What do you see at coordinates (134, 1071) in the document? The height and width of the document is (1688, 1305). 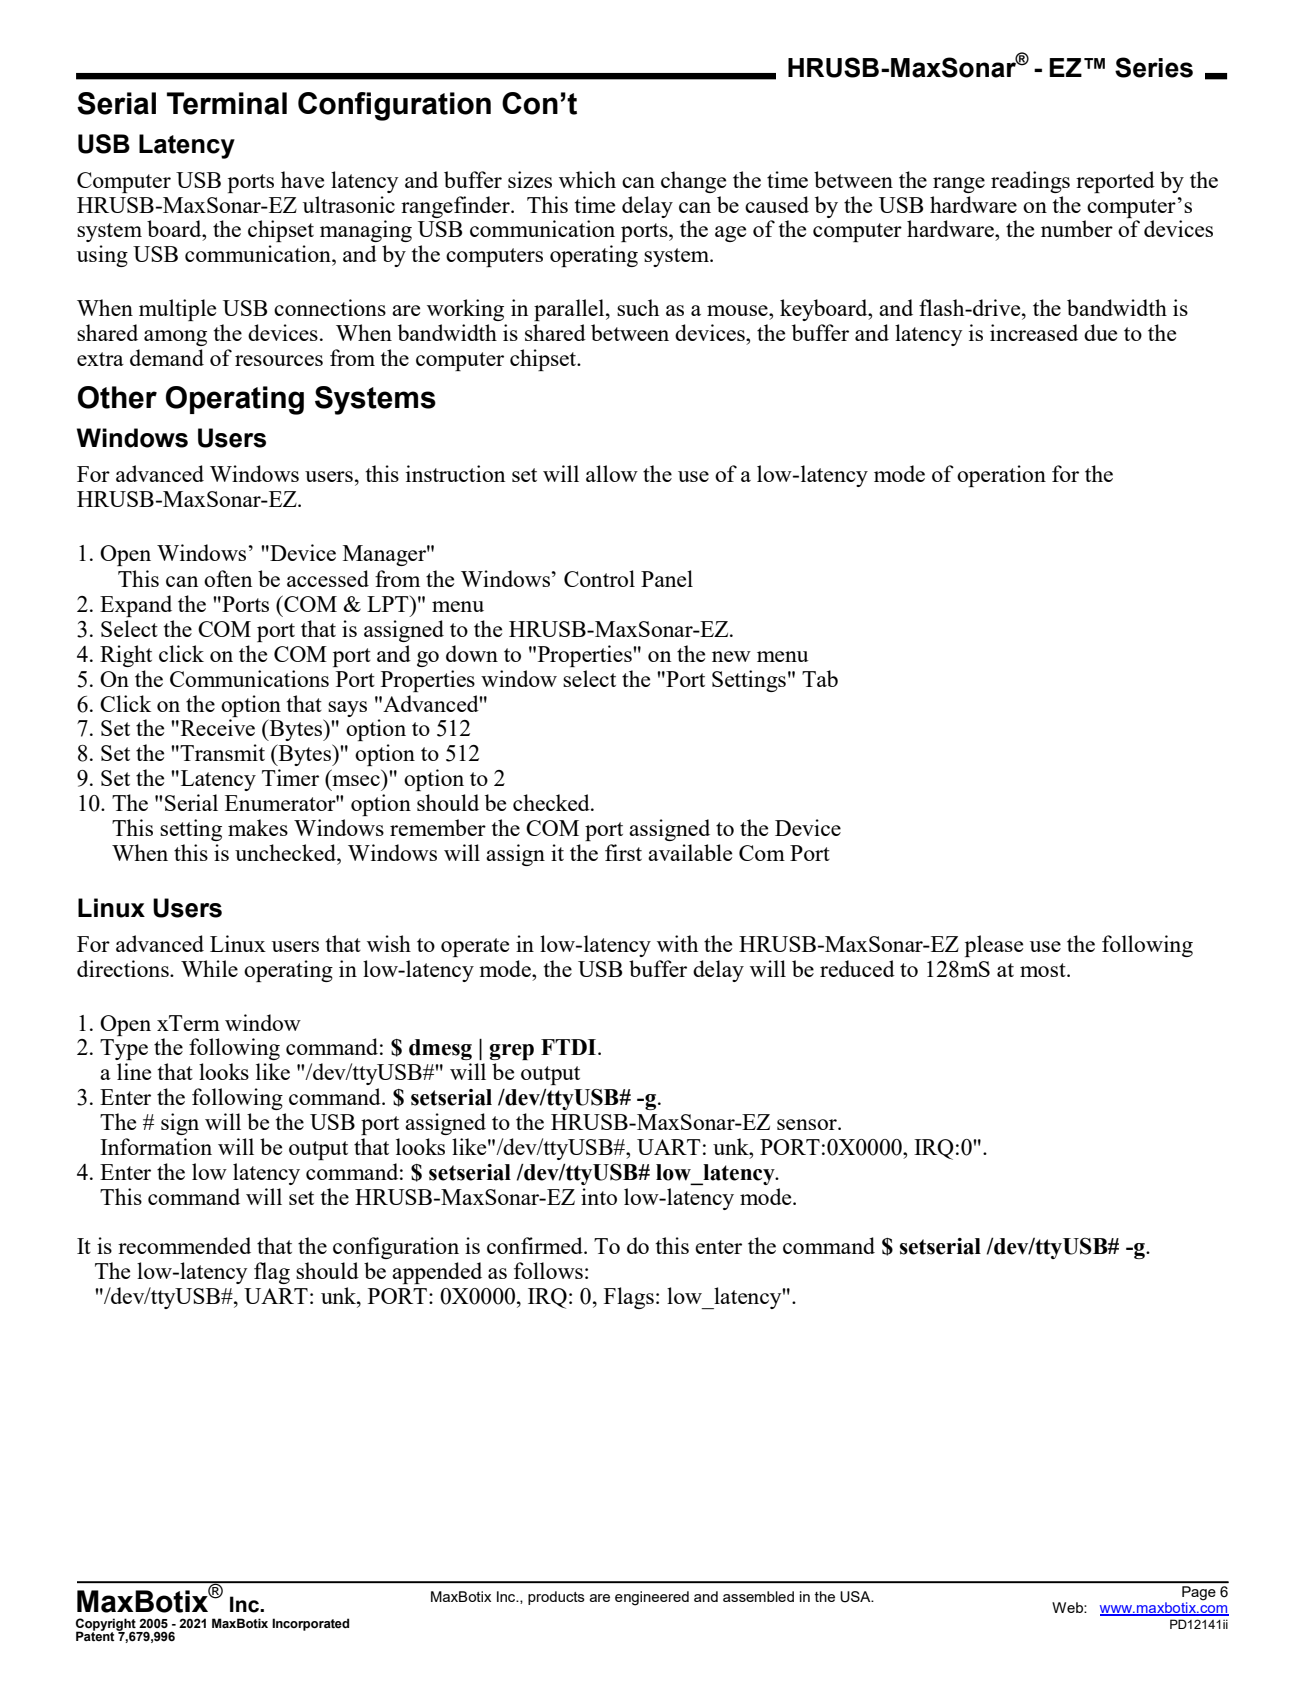 I see `line` at bounding box center [134, 1071].
